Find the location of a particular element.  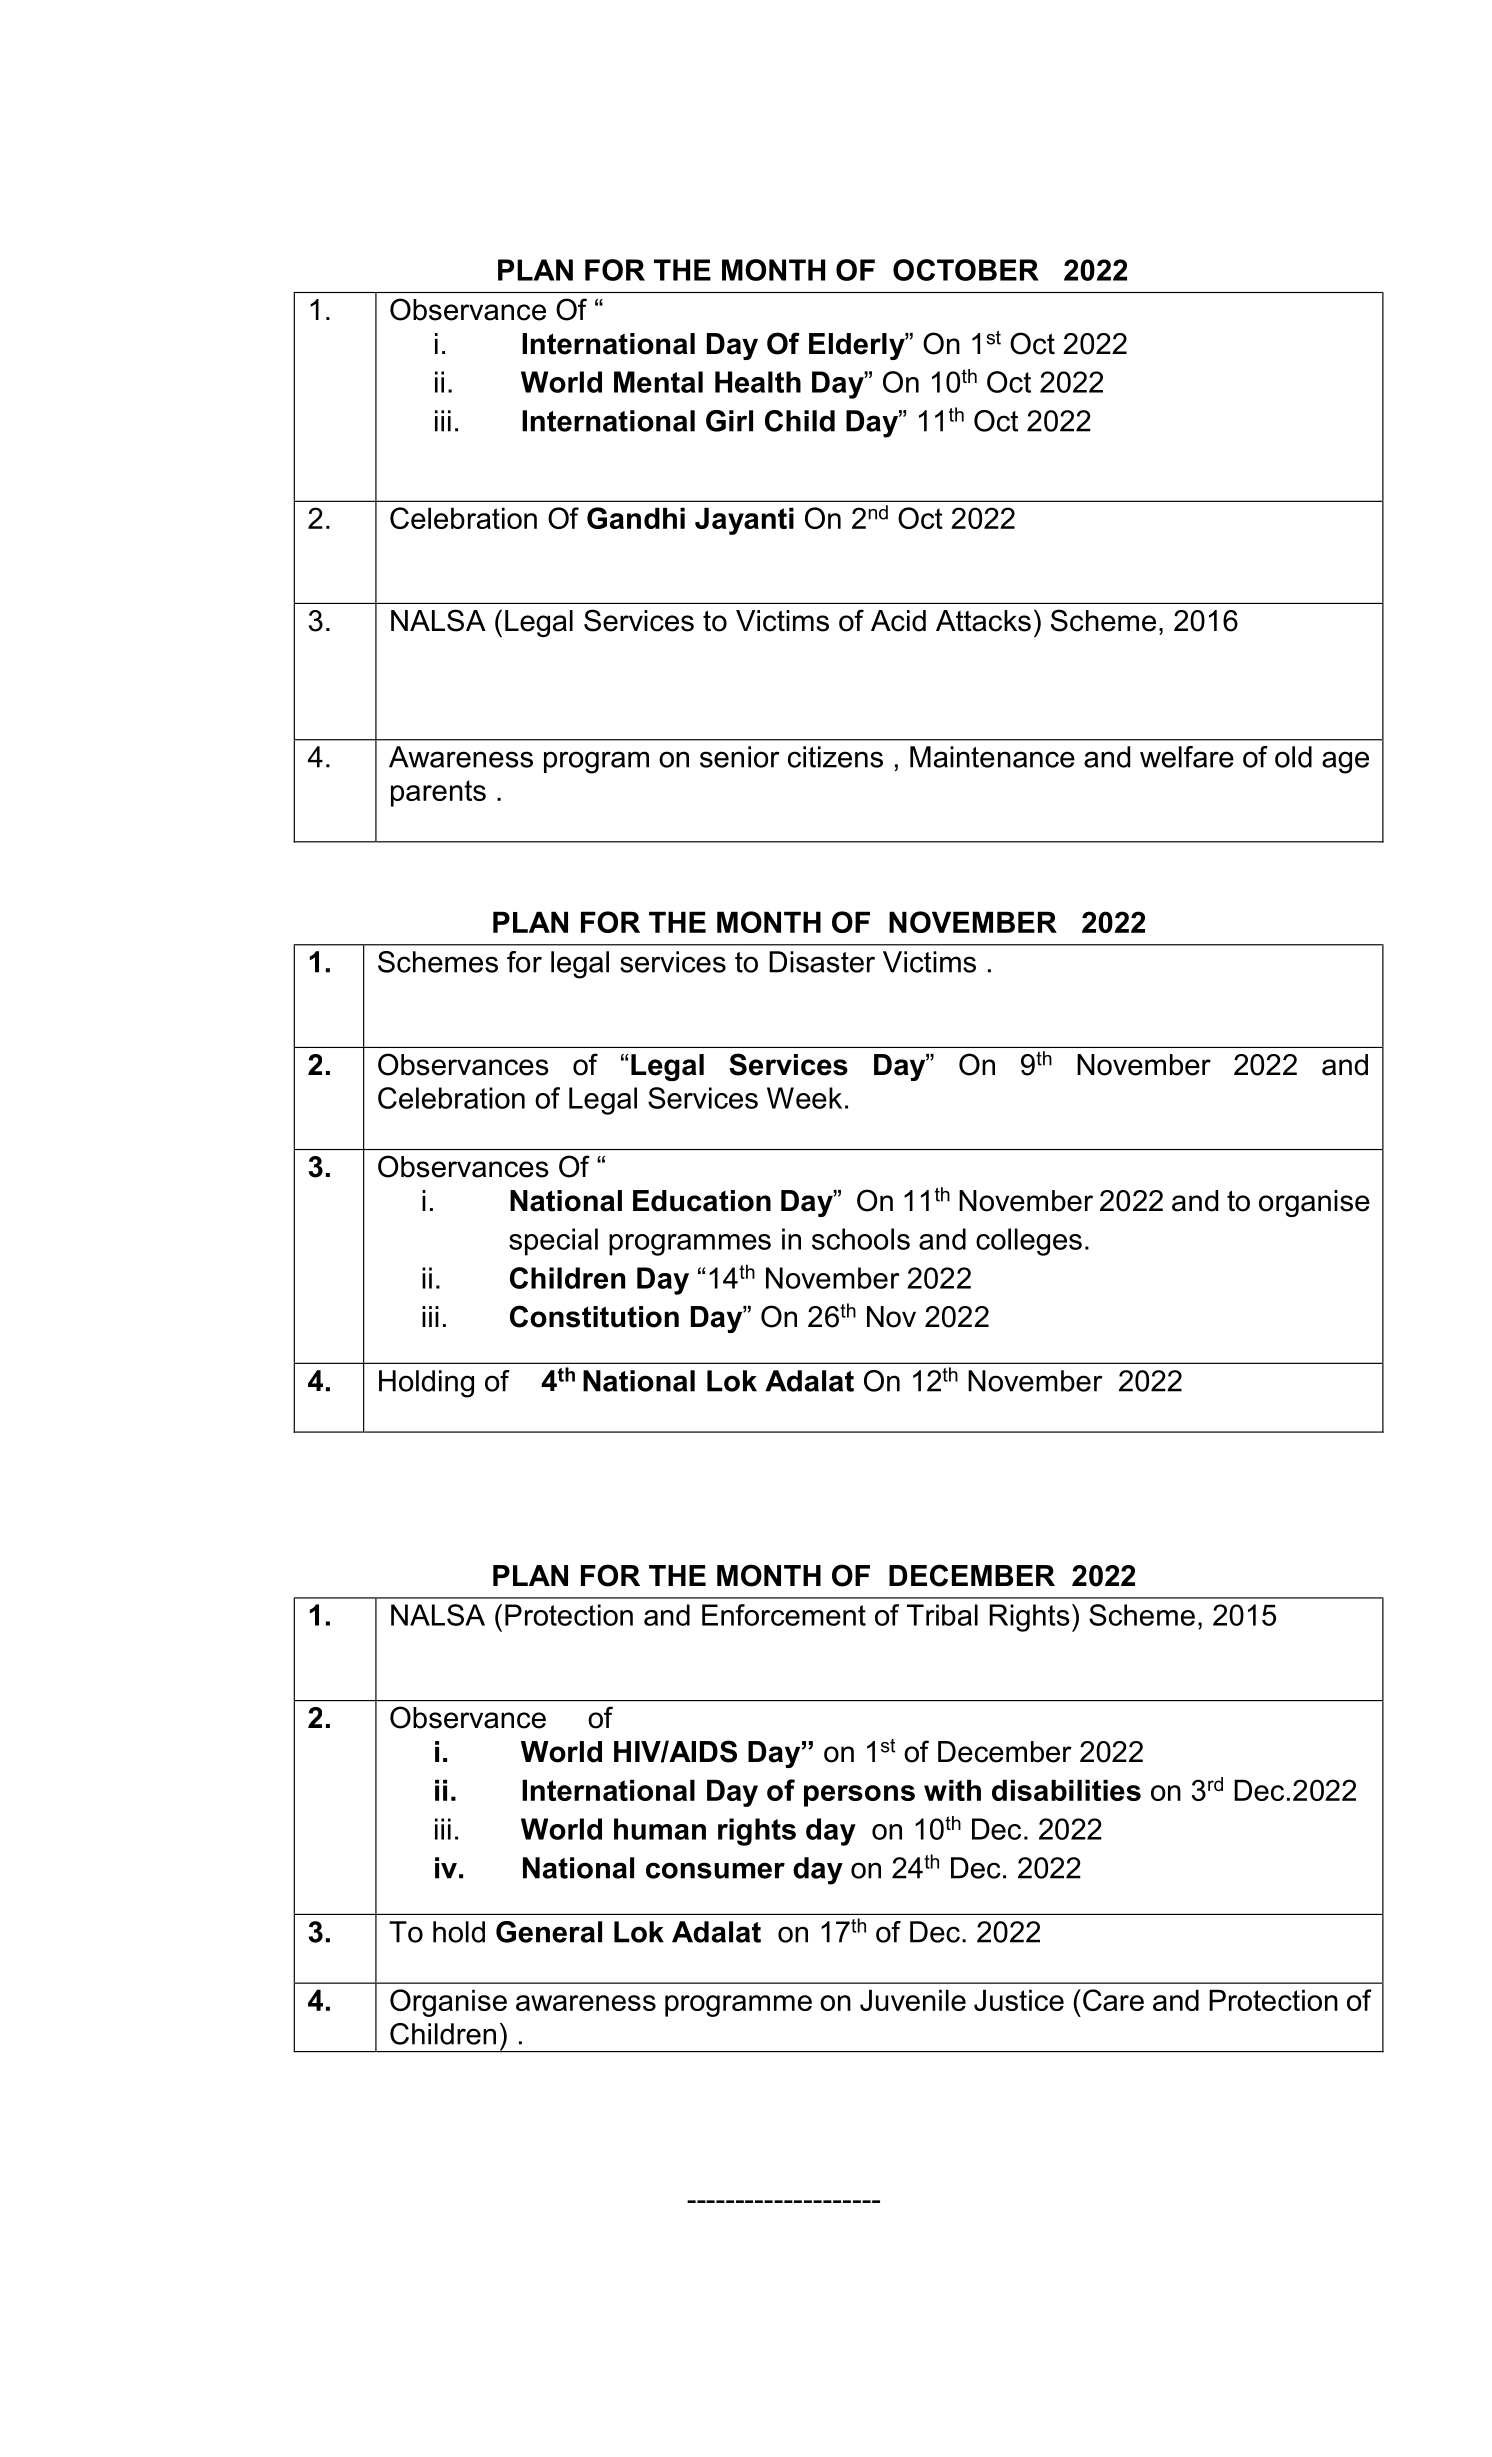

colleges is located at coordinates (1029, 1242).
